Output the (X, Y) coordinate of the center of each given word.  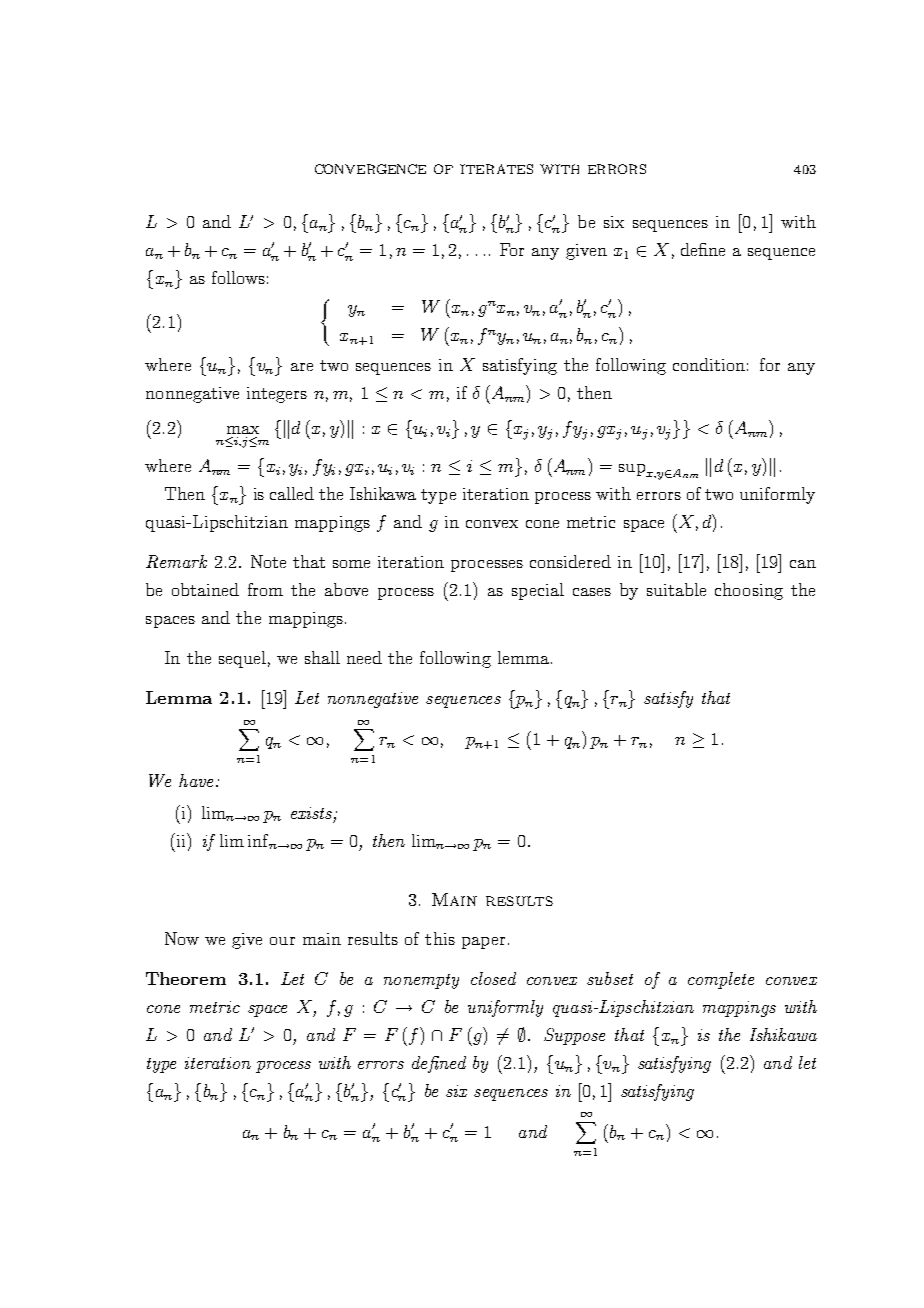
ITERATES (496, 169)
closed (493, 978)
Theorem (186, 978)
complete (721, 980)
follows (238, 277)
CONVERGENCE (370, 169)
